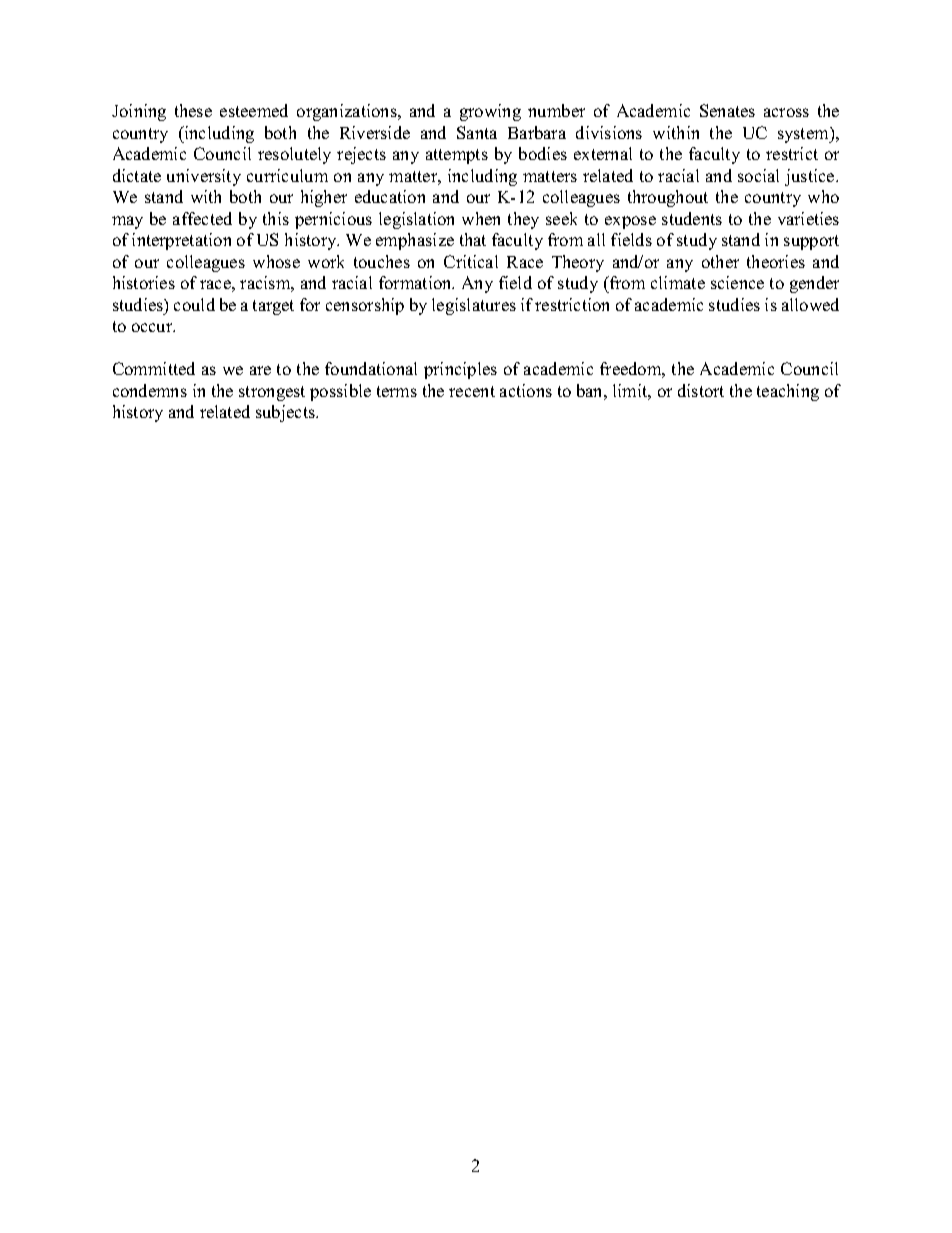  Describe the element at coordinates (194, 304) in the screenshot. I see `could` at that location.
